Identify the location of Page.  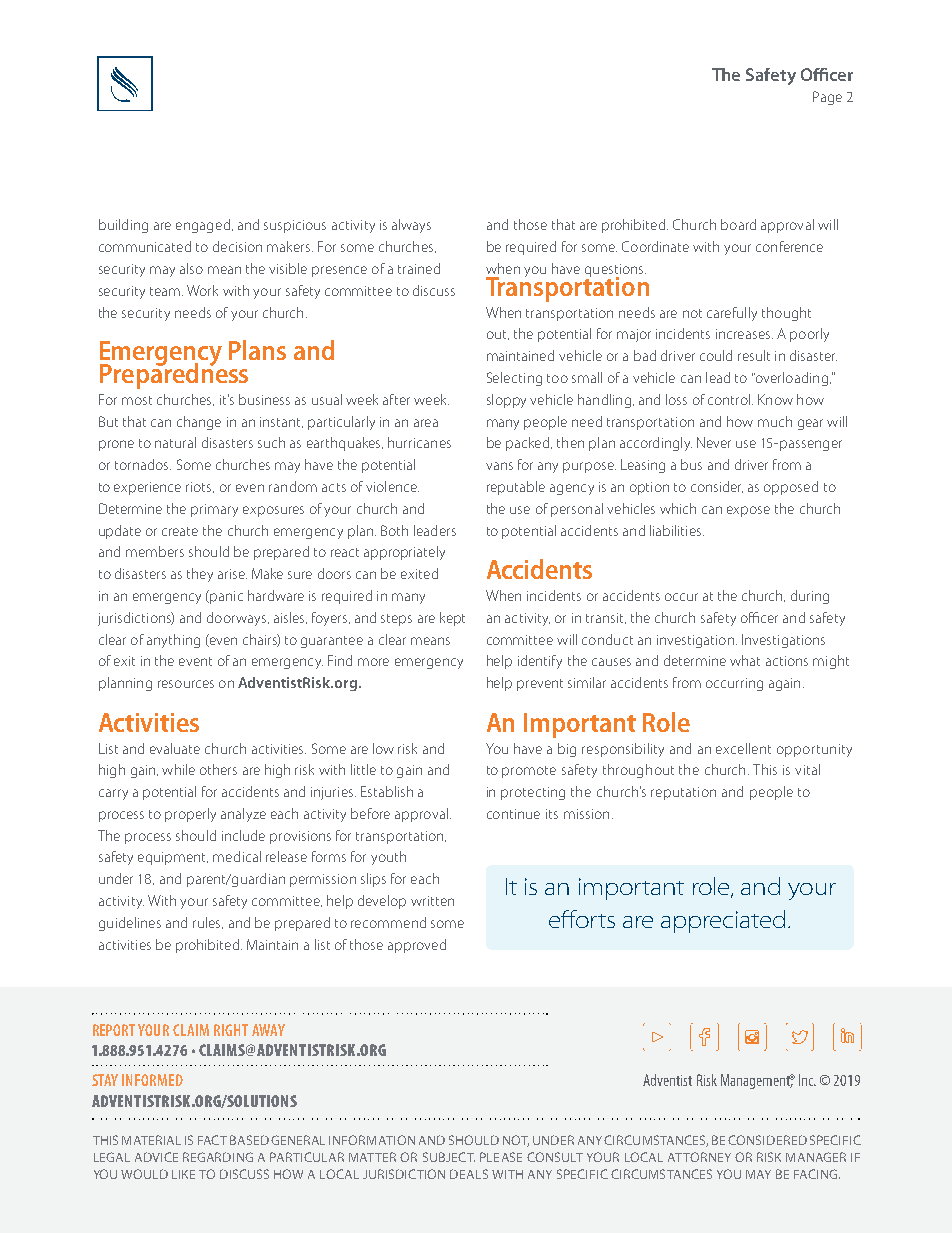
(827, 98).
